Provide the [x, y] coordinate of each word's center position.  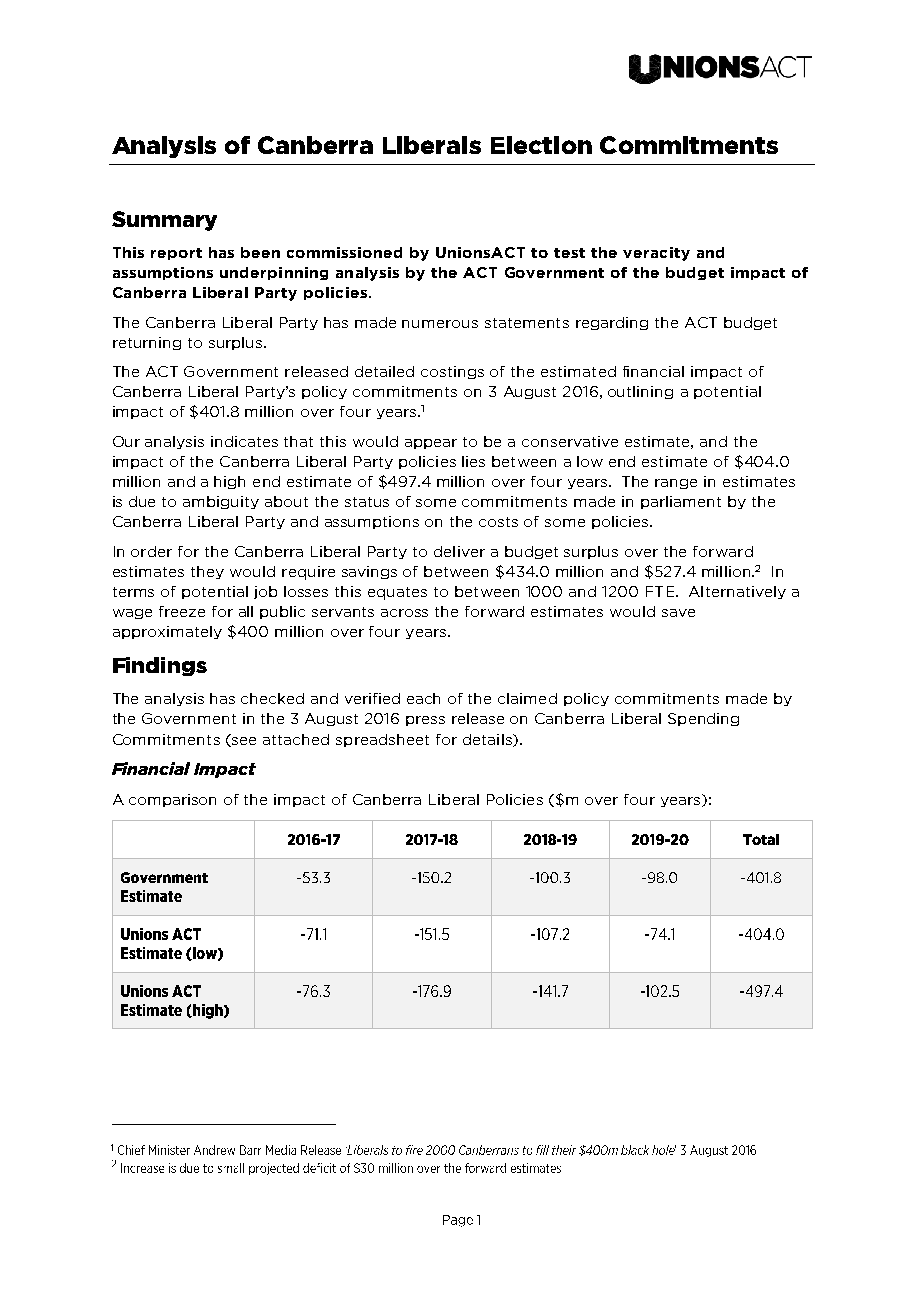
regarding [612, 323]
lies [473, 461]
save [678, 613]
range [676, 484]
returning [147, 343]
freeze [182, 611]
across [404, 613]
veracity [656, 254]
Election [541, 145]
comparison [172, 800]
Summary [164, 221]
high [229, 482]
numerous [440, 324]
